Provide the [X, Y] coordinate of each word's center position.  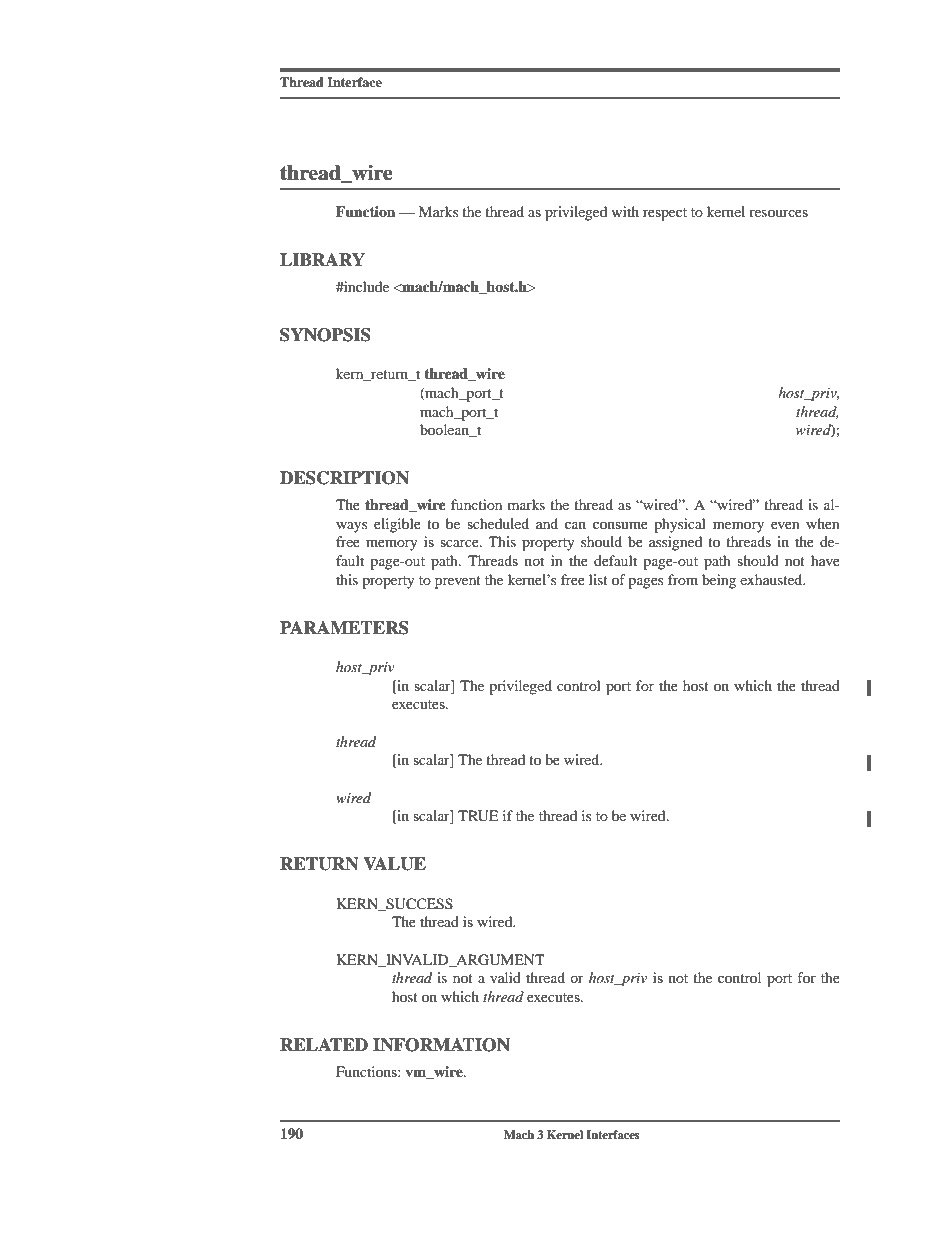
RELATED [324, 1044]
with [625, 211]
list [598, 579]
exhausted [772, 579]
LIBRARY [322, 259]
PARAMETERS [344, 628]
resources [778, 213]
